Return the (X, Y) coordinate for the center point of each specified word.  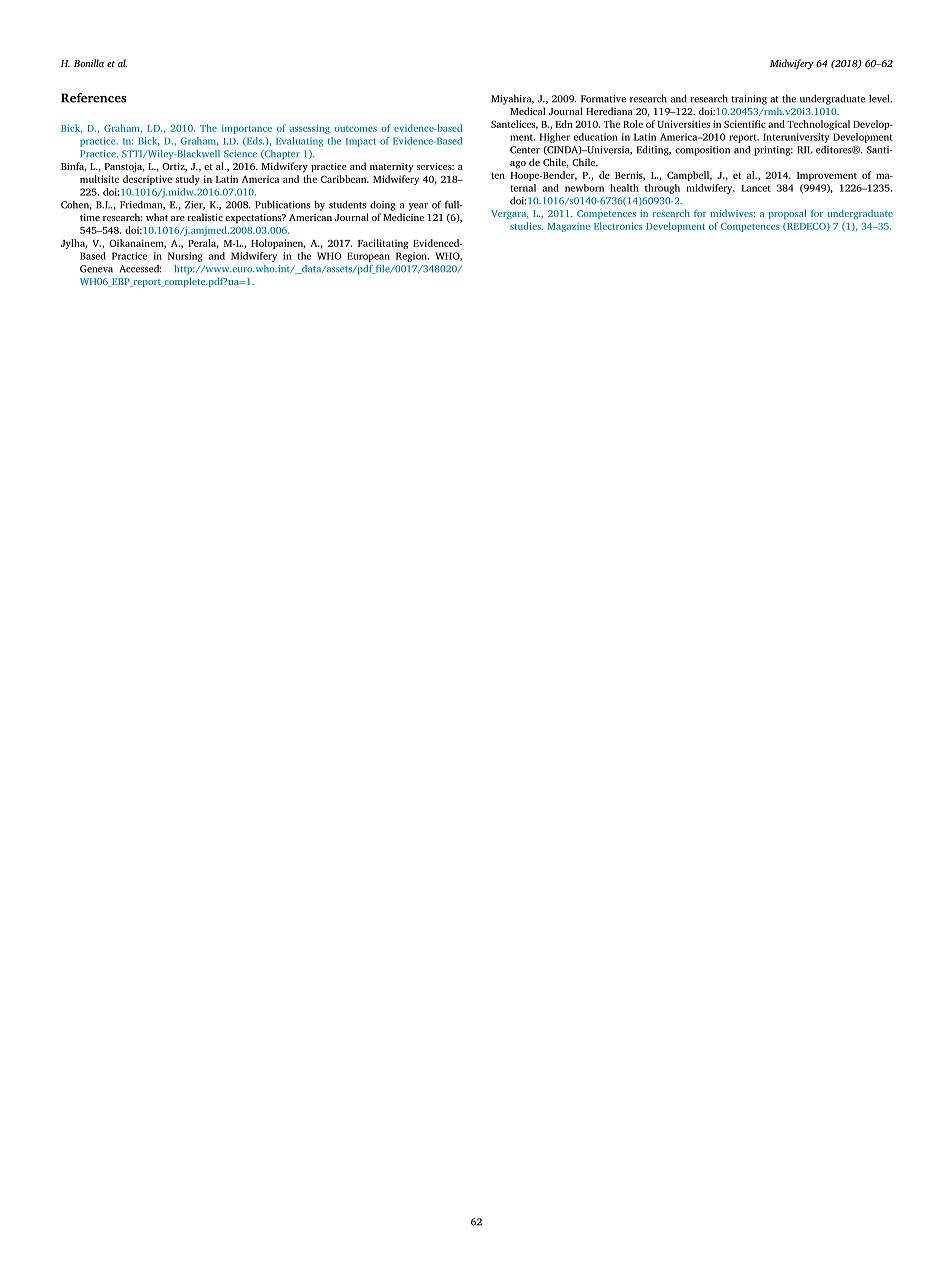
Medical (528, 111)
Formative (603, 99)
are (178, 218)
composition (702, 151)
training (749, 100)
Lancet (756, 188)
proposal (788, 214)
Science (240, 154)
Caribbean (345, 179)
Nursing (185, 257)
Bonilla (89, 63)
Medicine (403, 217)
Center (525, 150)
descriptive (147, 180)
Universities (683, 124)
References (94, 98)
